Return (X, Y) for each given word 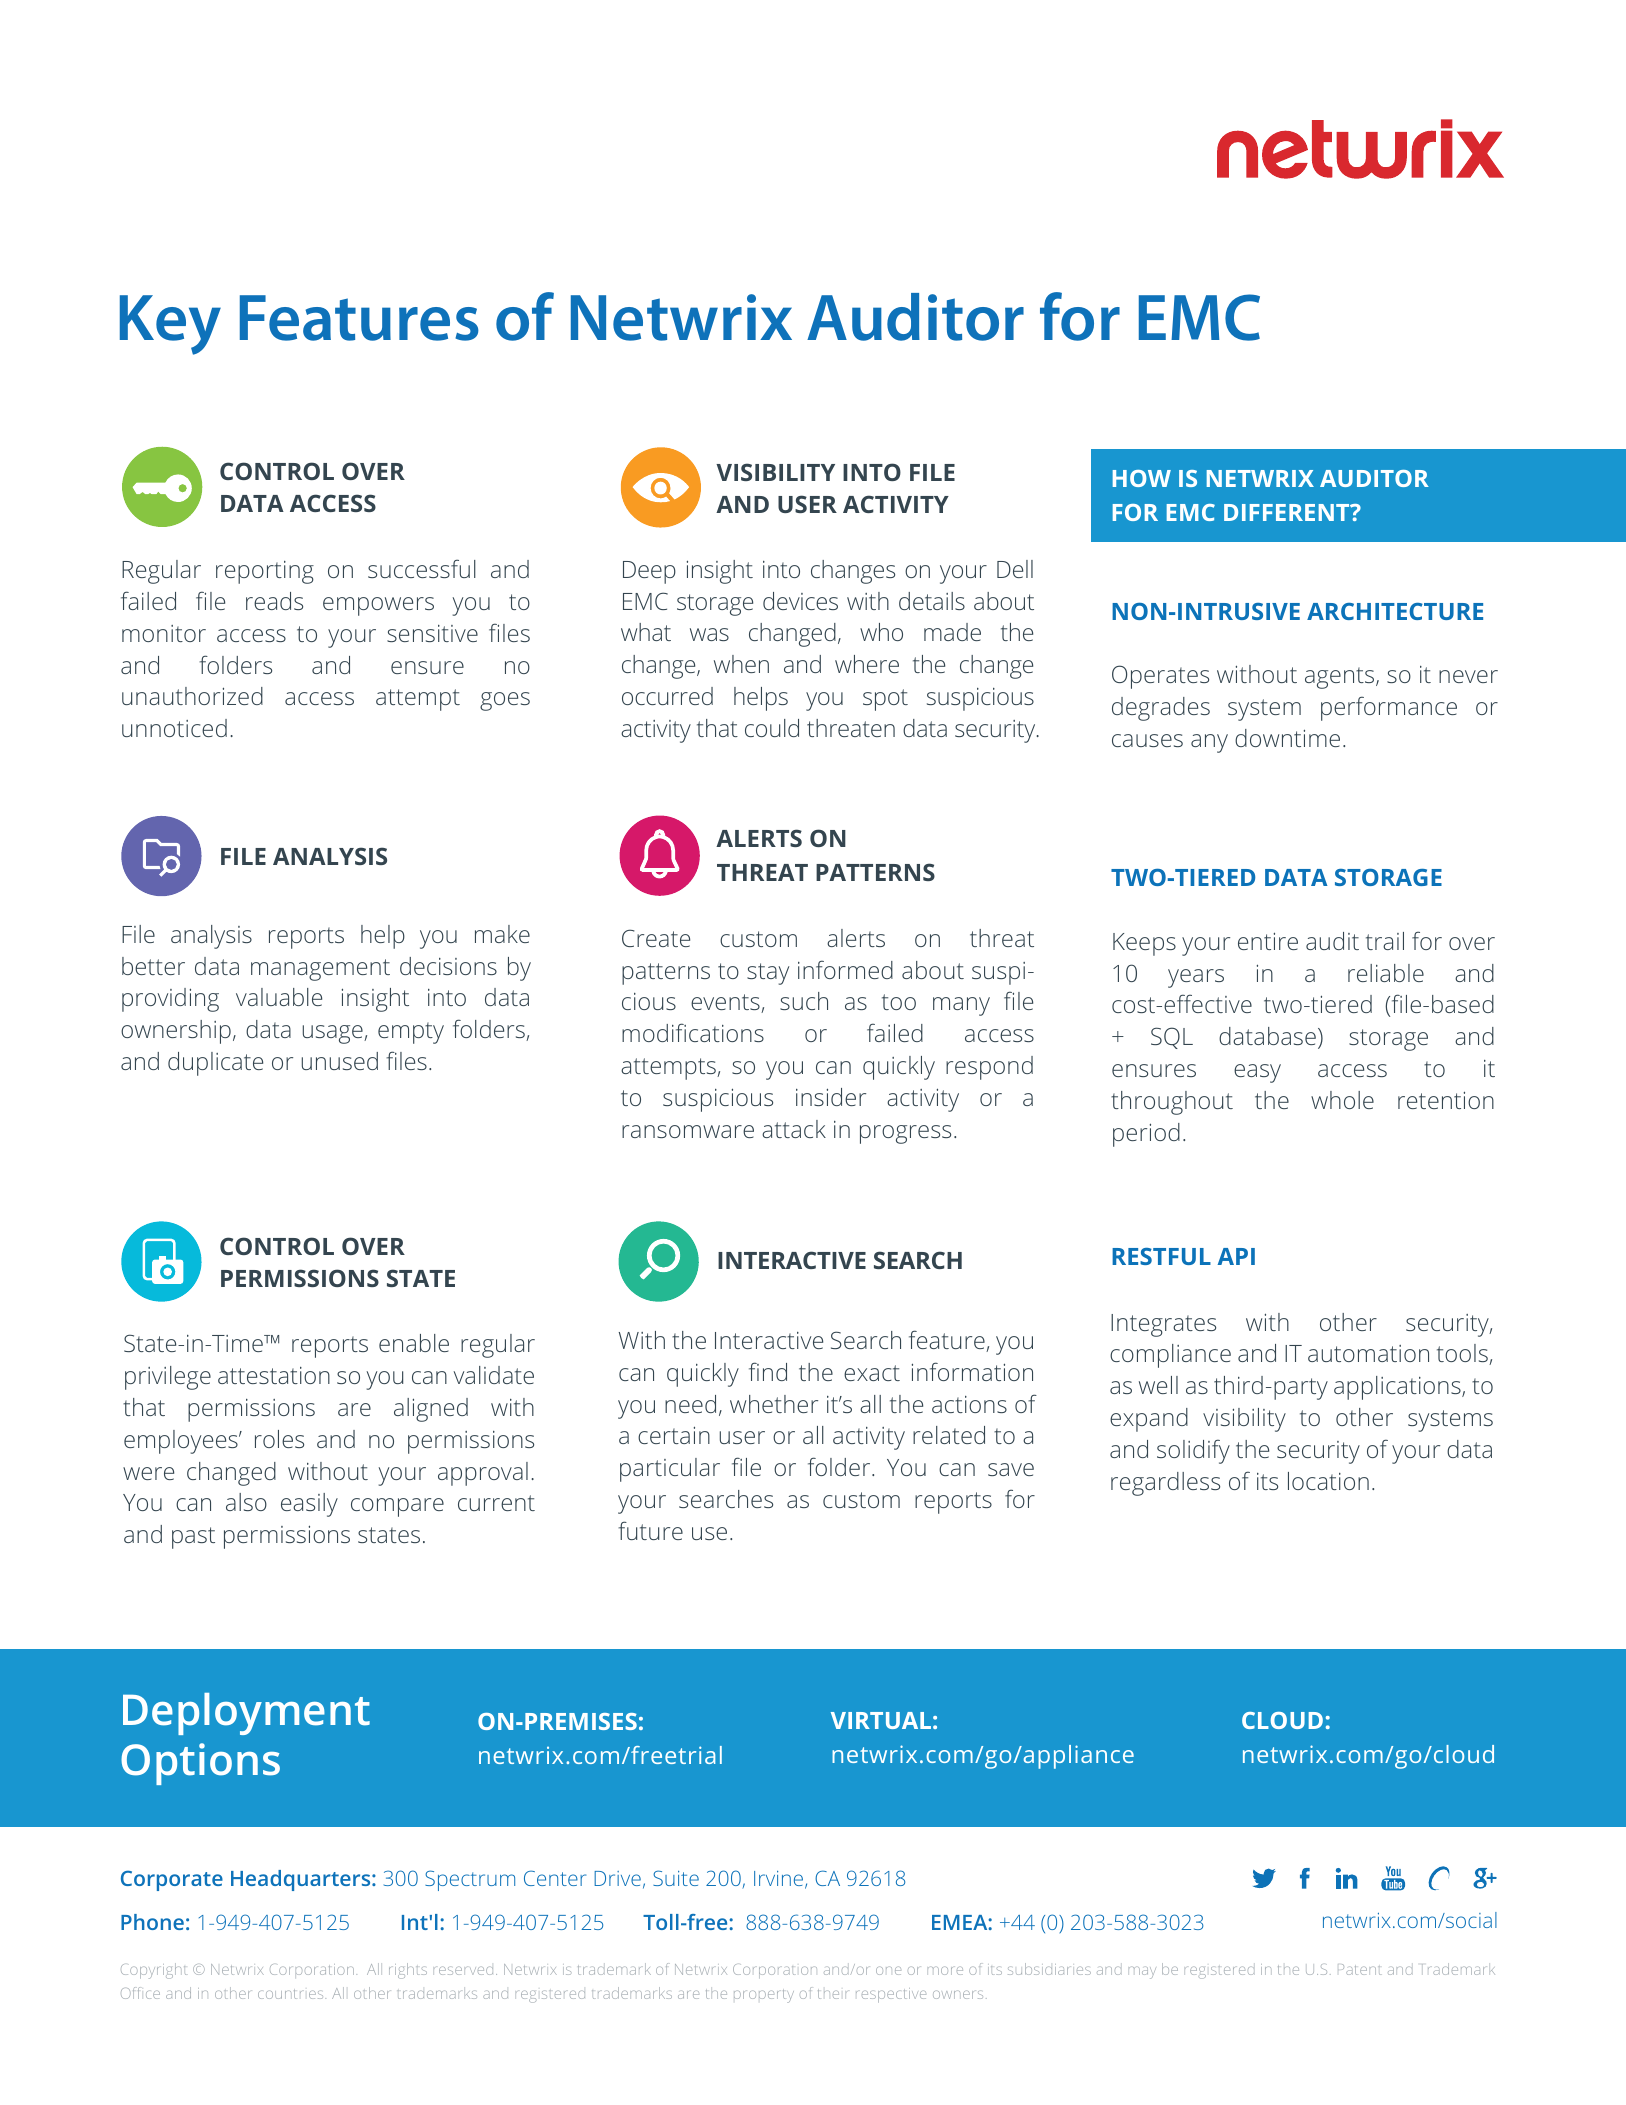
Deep (649, 572)
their (832, 1994)
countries (292, 1994)
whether (774, 1404)
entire (1268, 941)
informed (845, 969)
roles (279, 1439)
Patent (1359, 1969)
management (320, 970)
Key (170, 325)
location (1328, 1481)
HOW (1142, 478)
